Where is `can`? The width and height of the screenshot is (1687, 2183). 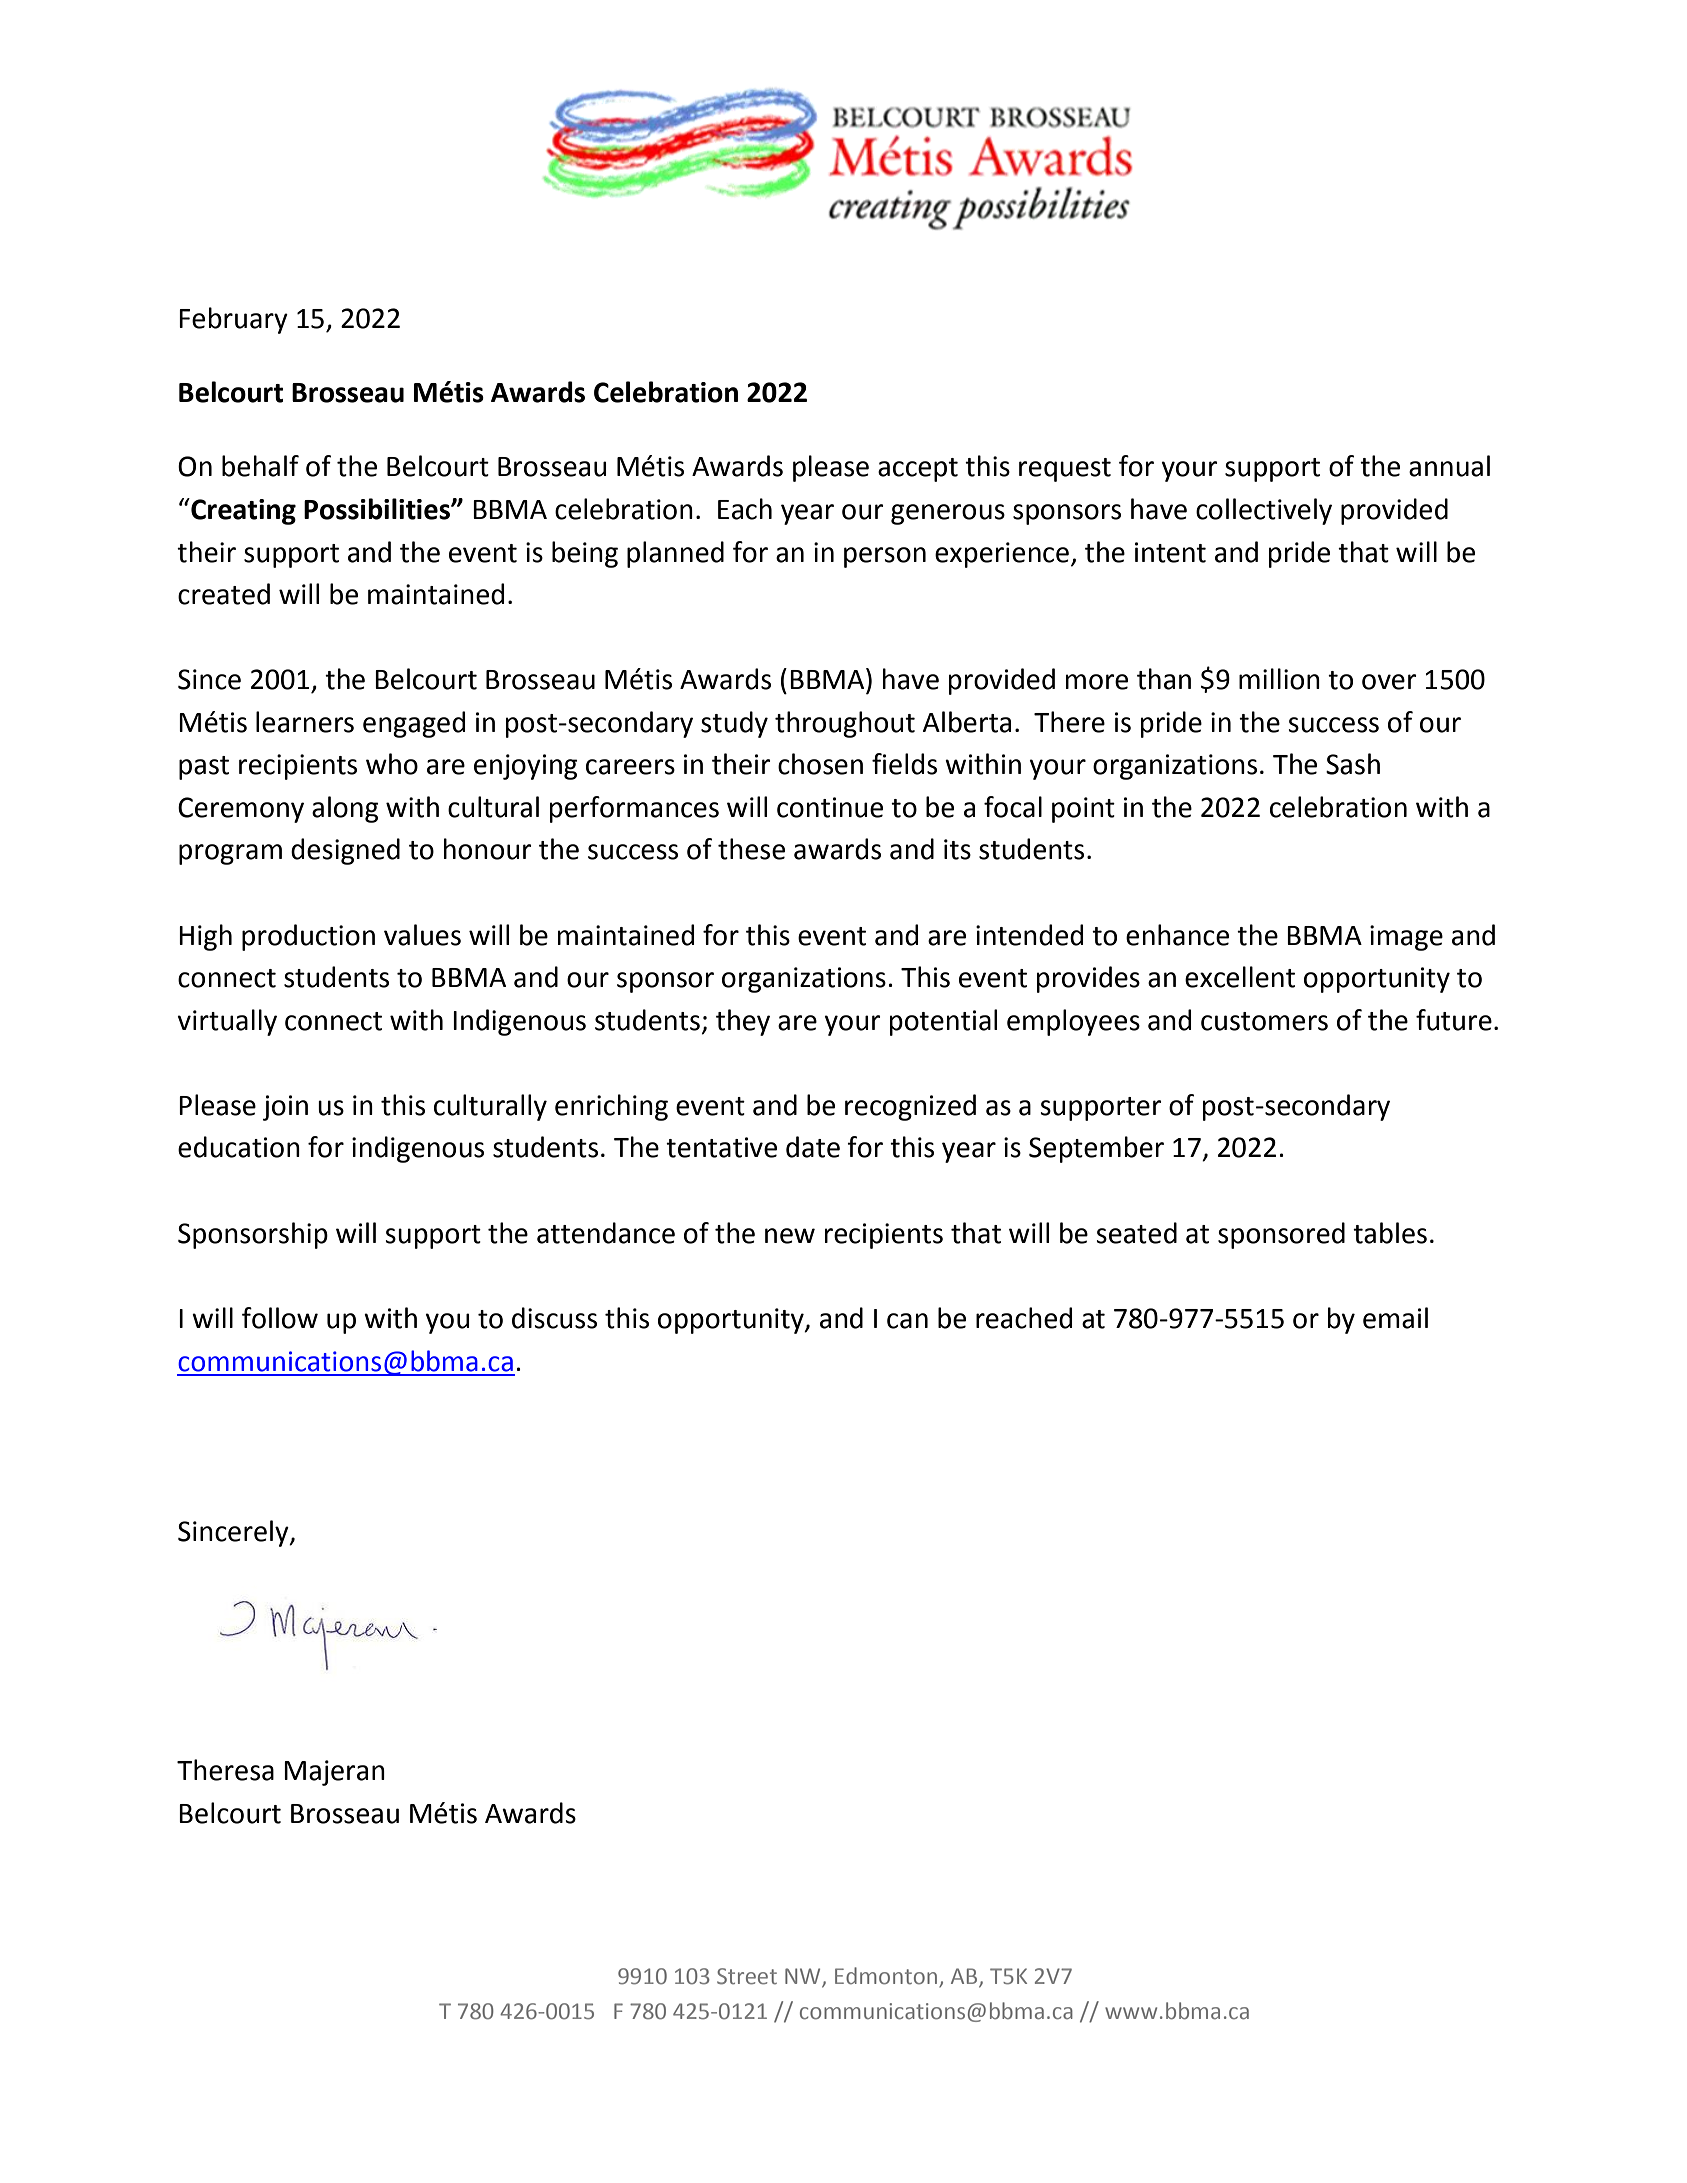 can is located at coordinates (907, 1321).
